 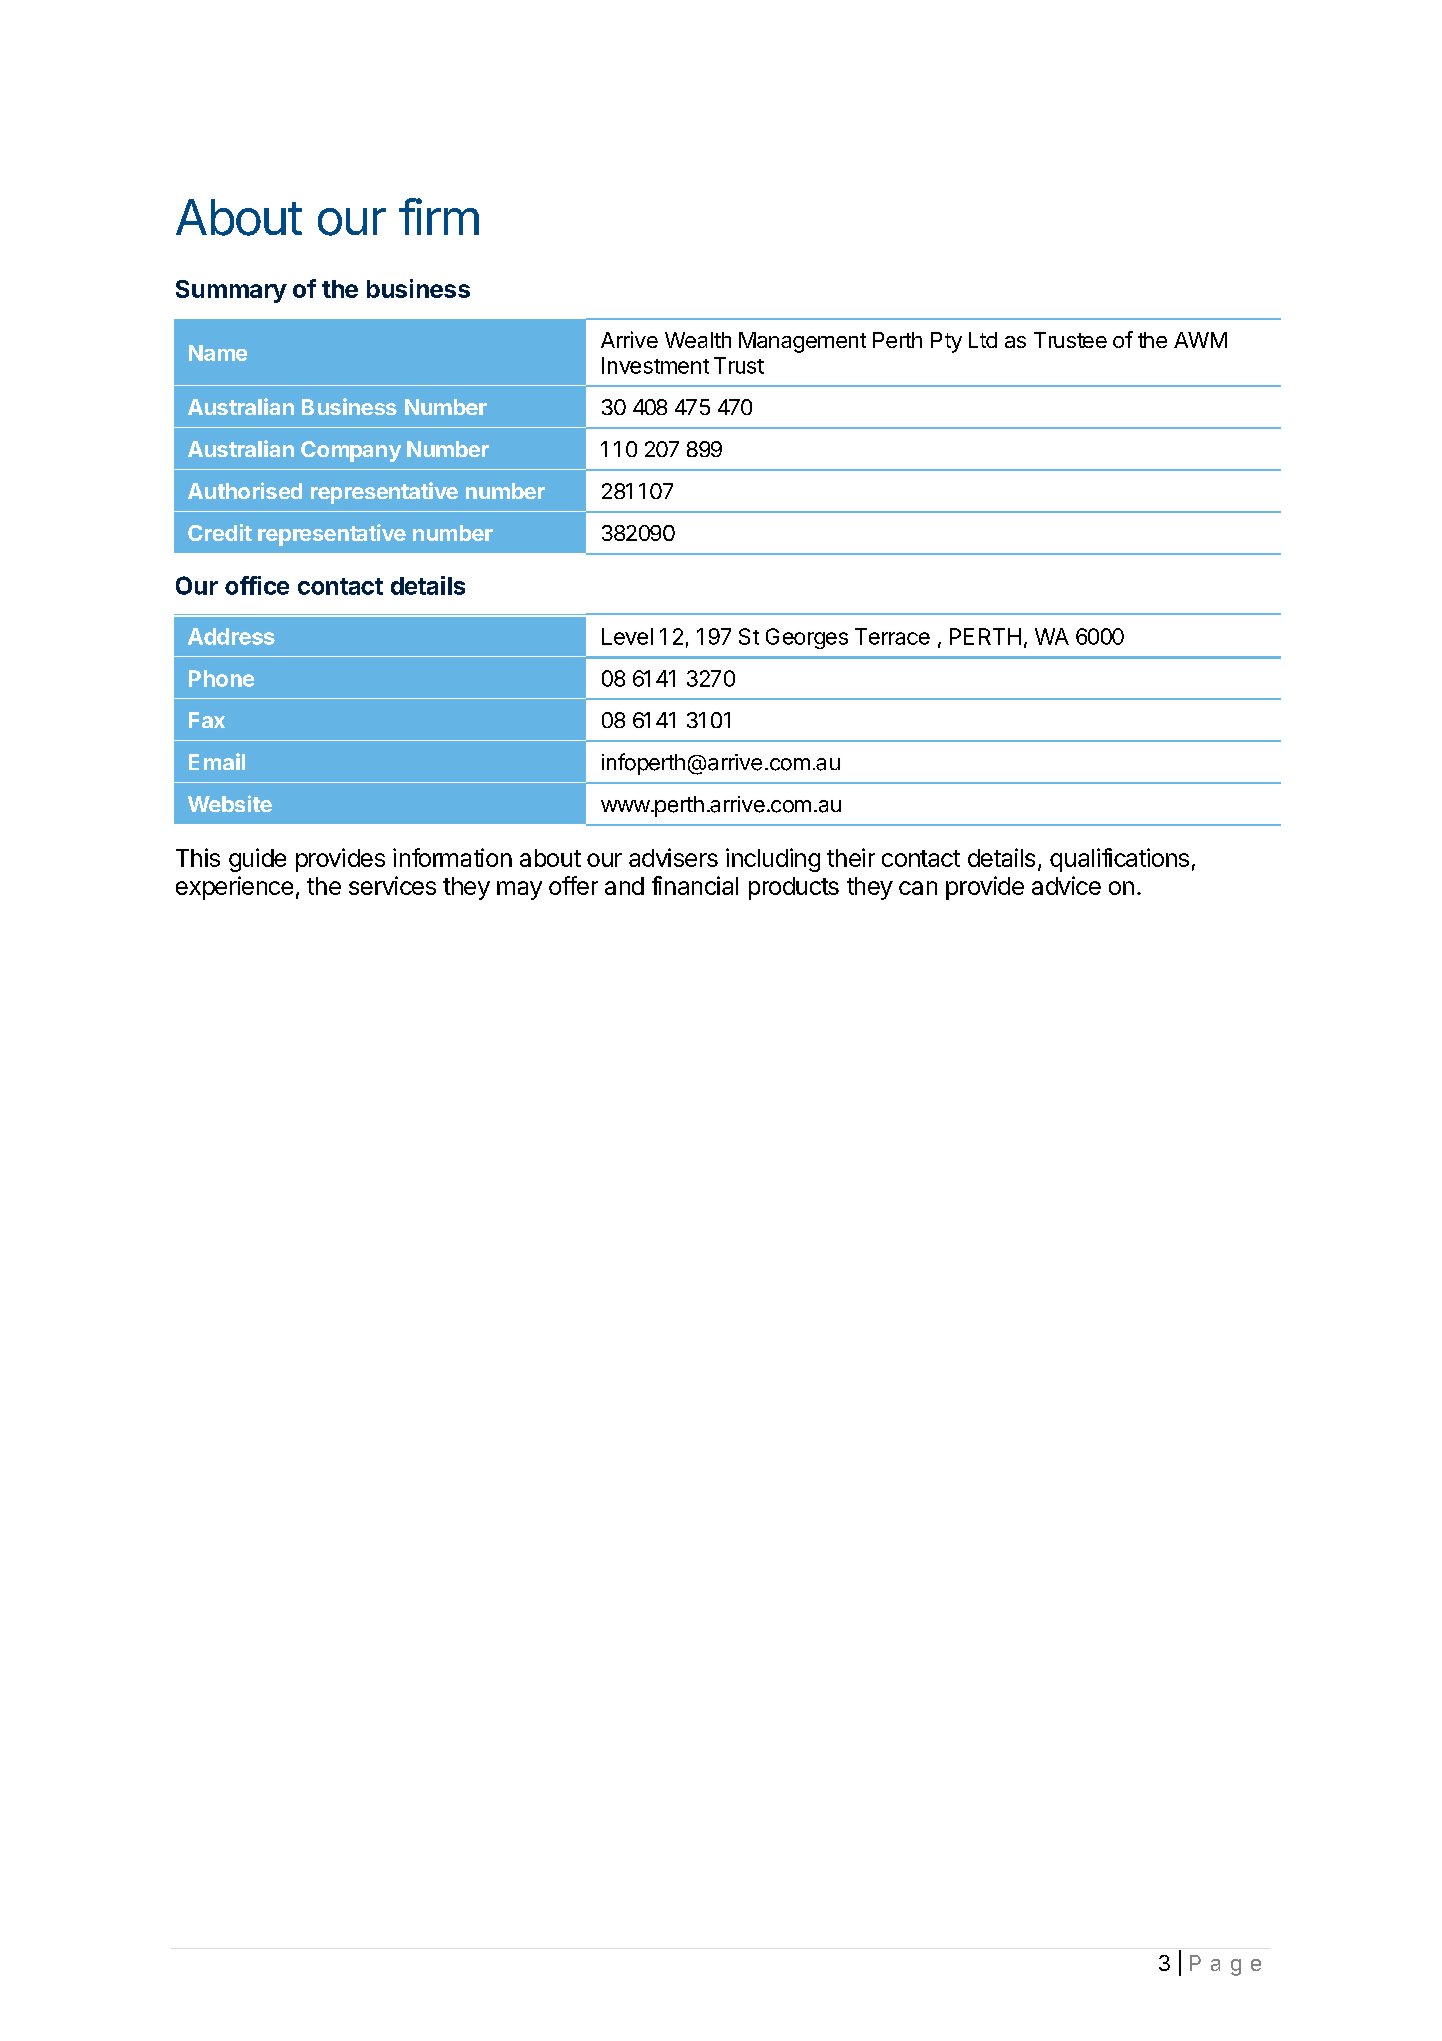 What do you see at coordinates (698, 340) in the screenshot?
I see `Wealth` at bounding box center [698, 340].
